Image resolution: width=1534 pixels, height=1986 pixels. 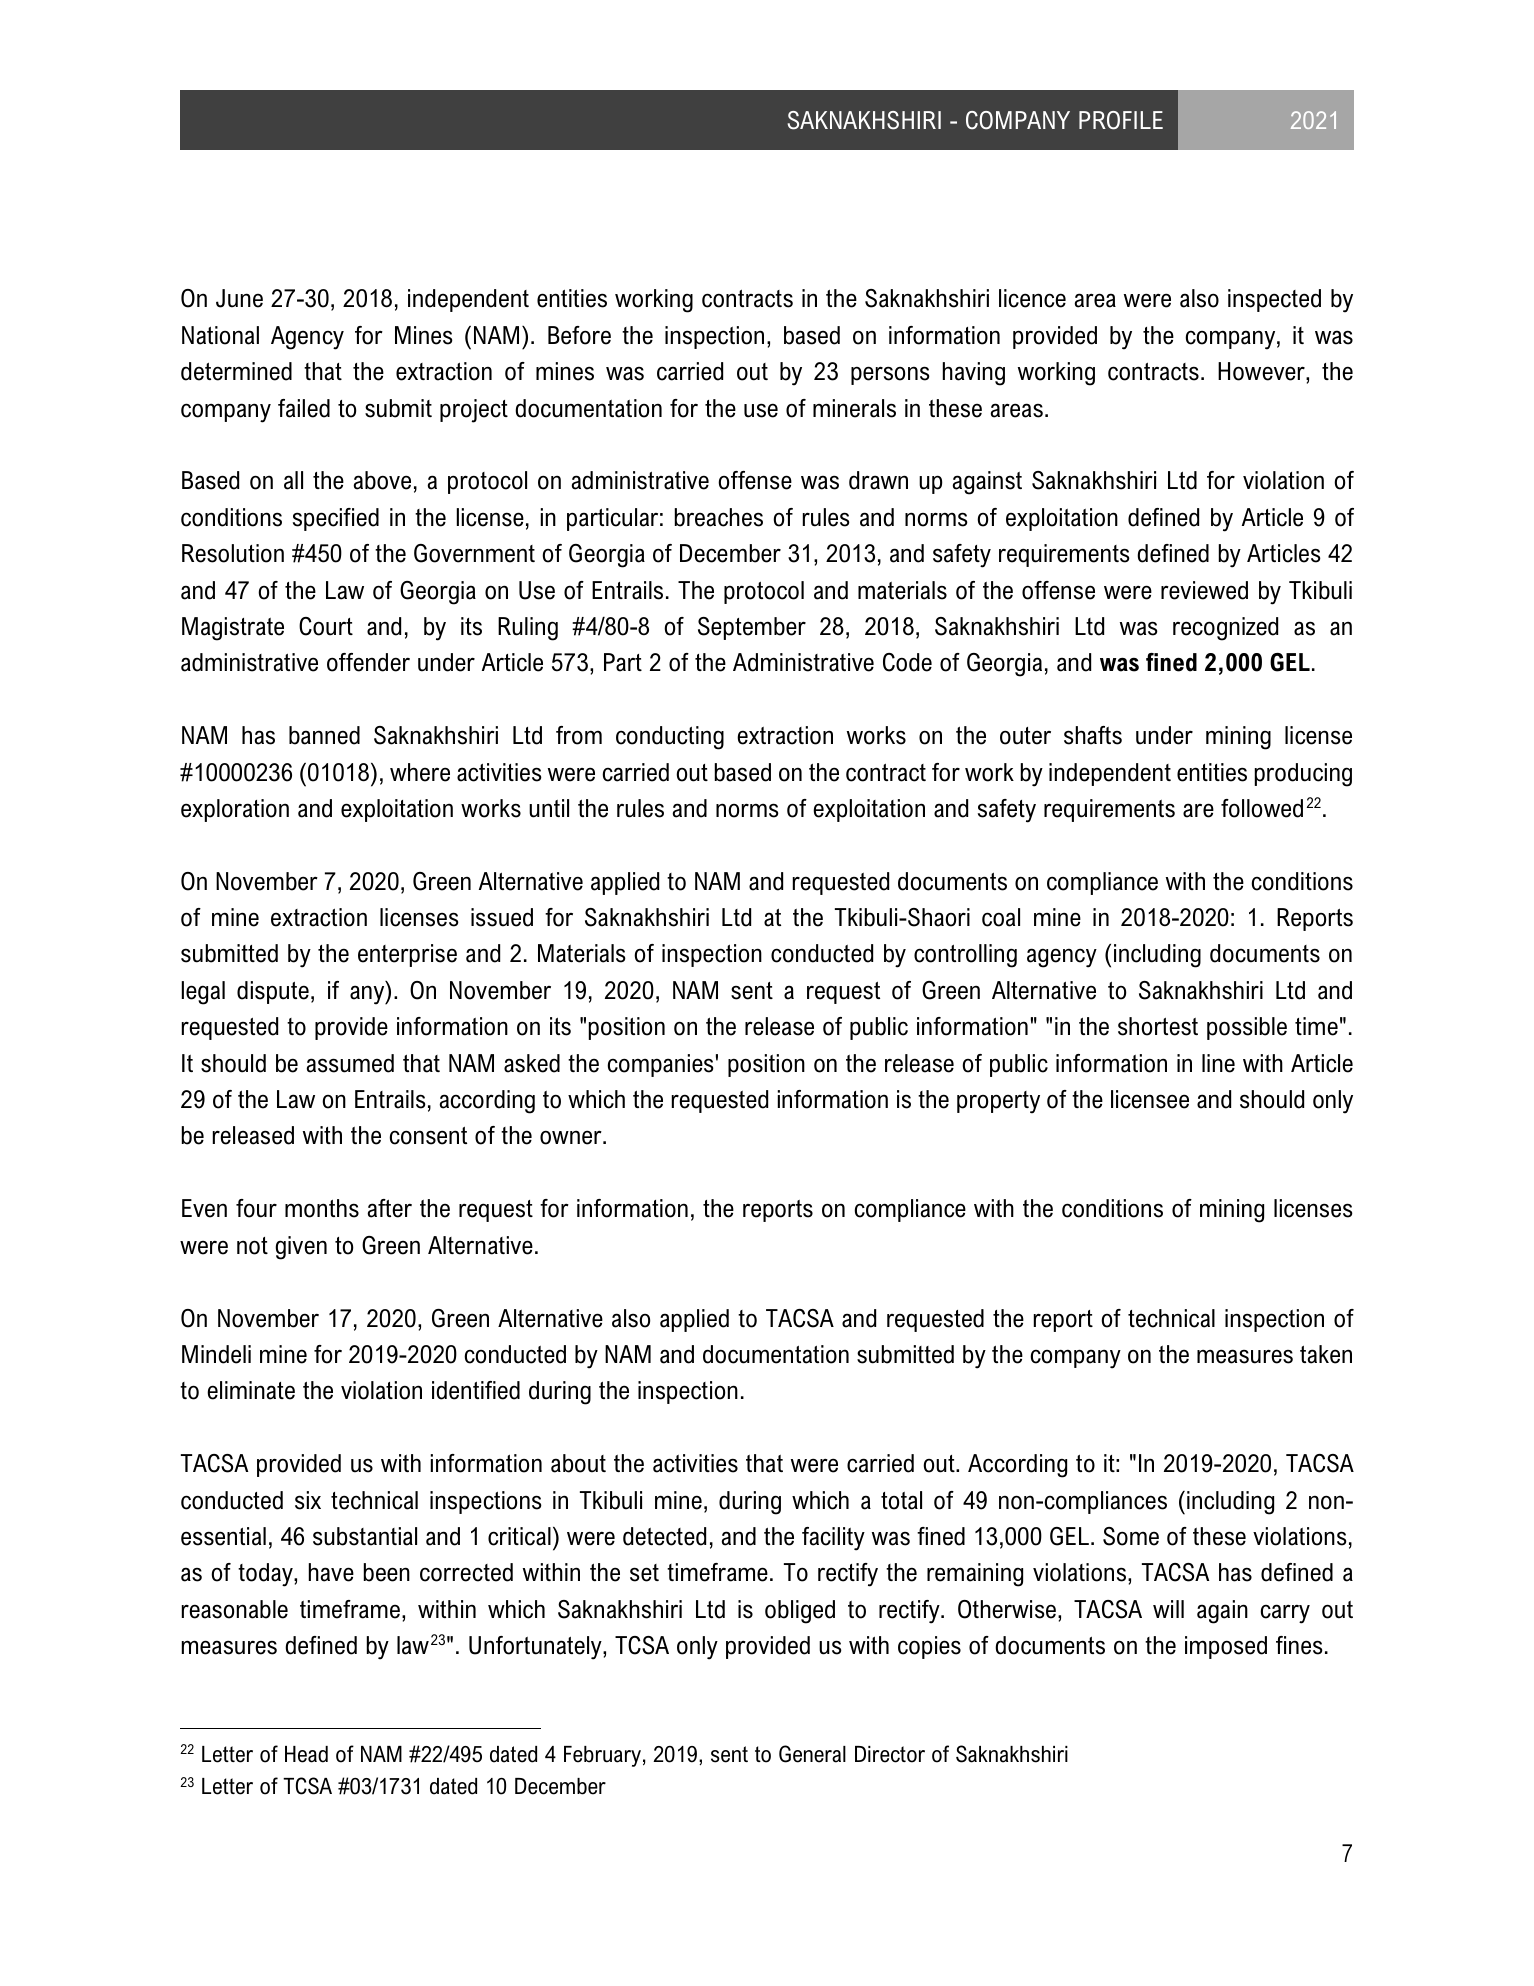 I want to click on Before, so click(x=579, y=335).
